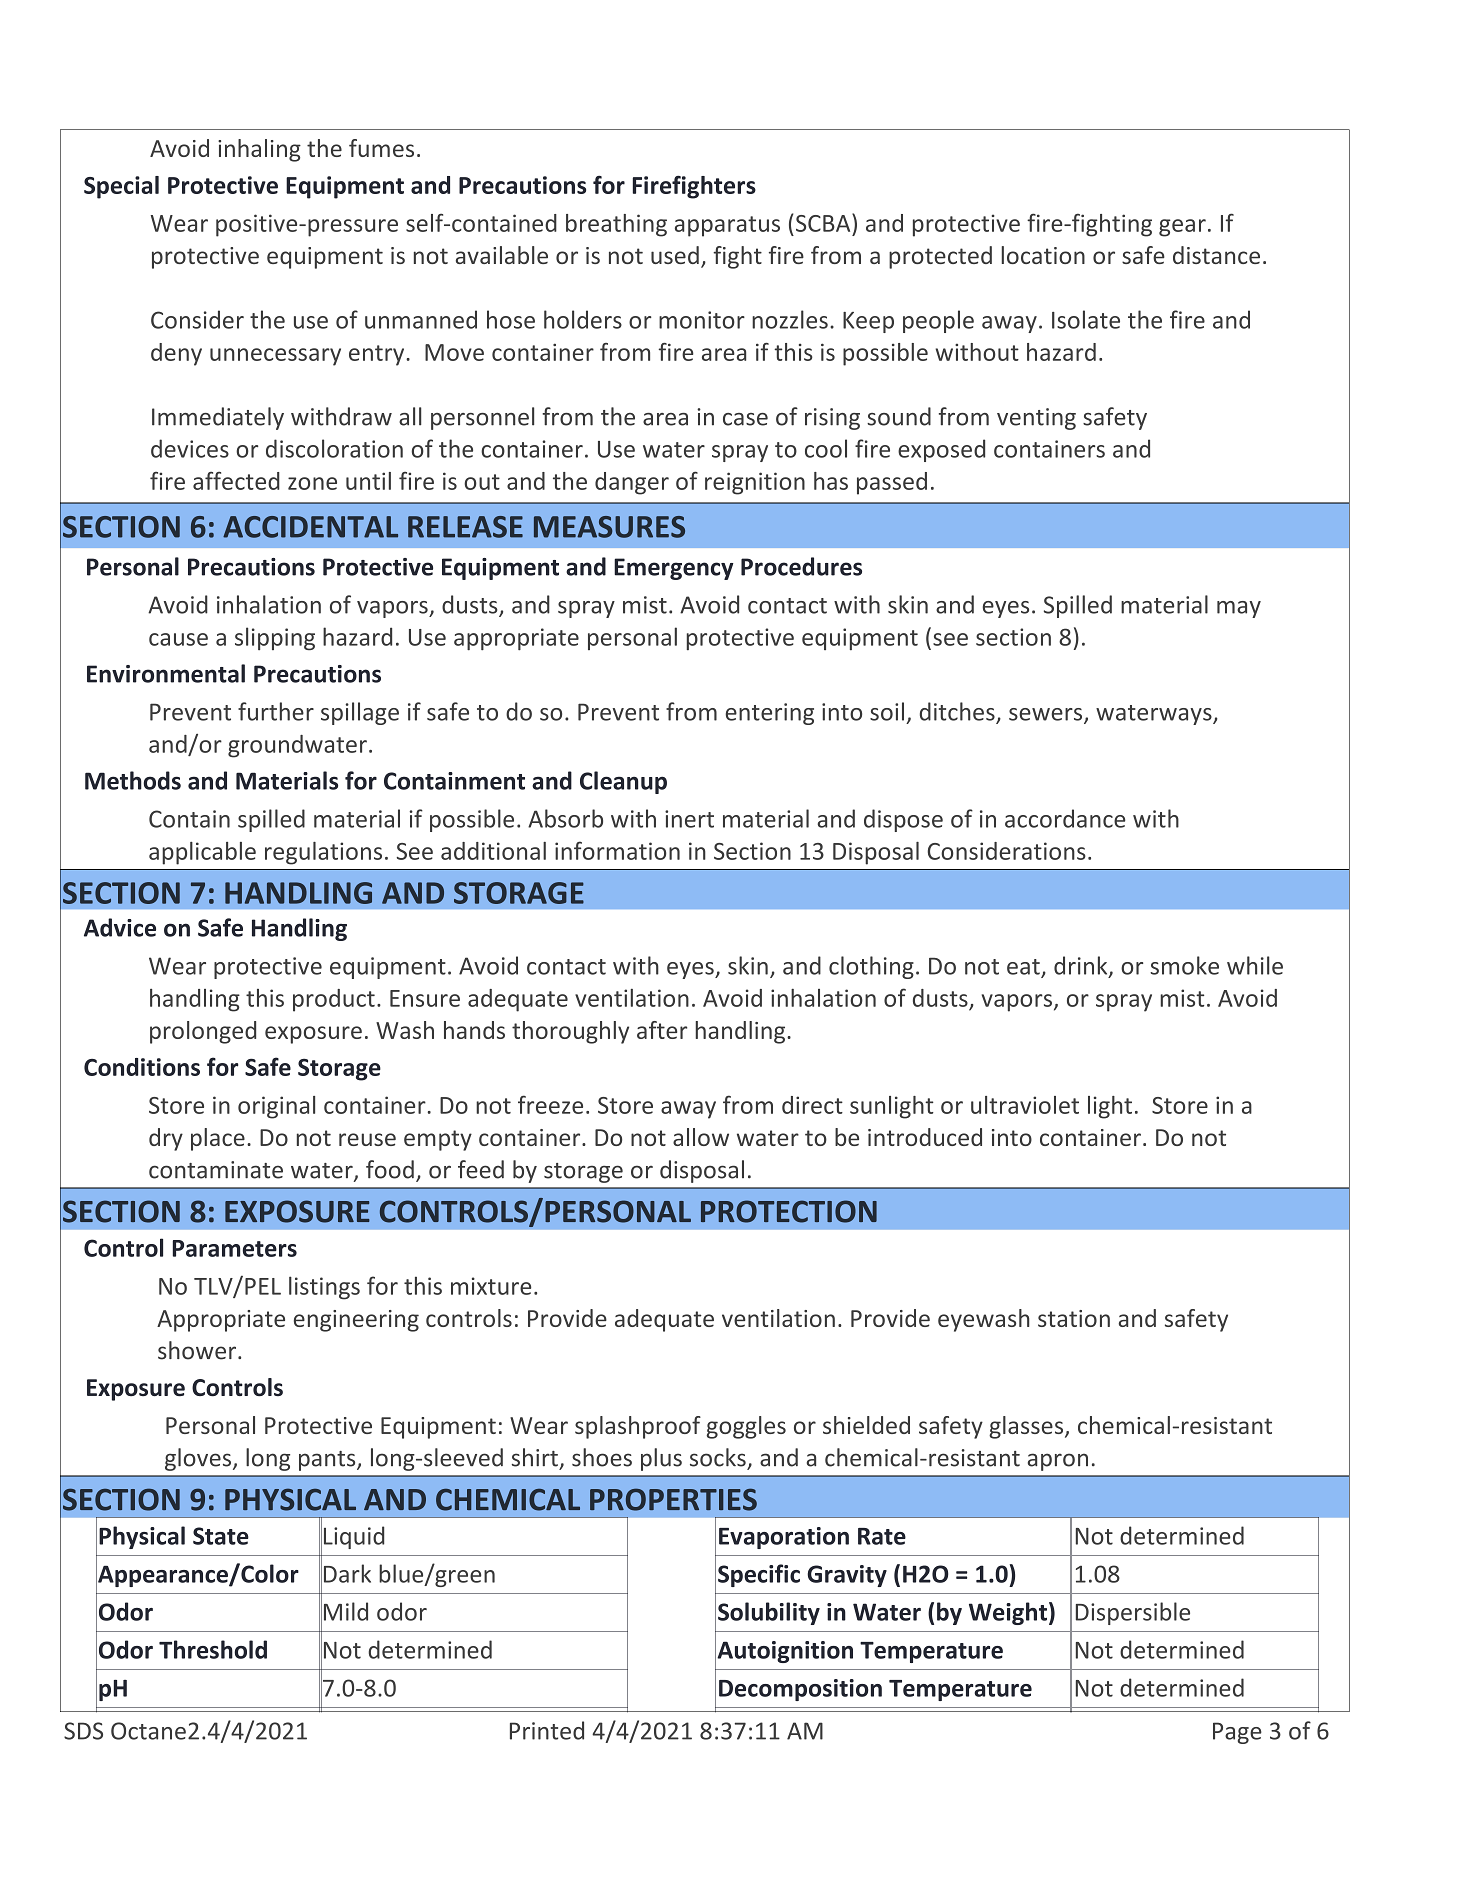  Describe the element at coordinates (616, 225) in the image. I see `breathing` at that location.
